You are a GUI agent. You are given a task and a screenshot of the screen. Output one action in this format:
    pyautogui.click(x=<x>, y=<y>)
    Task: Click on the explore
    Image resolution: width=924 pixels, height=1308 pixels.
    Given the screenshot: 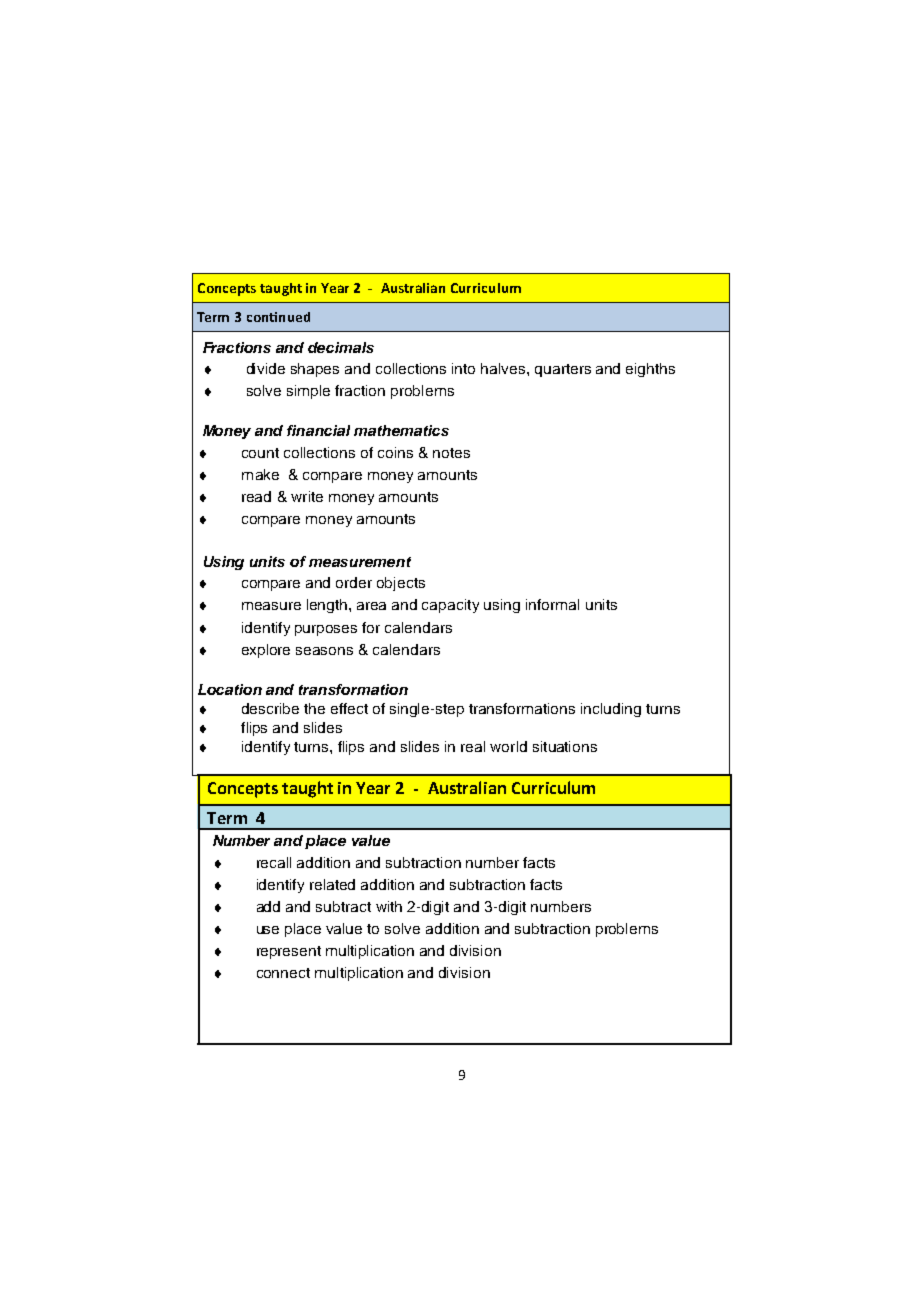 What is the action you would take?
    pyautogui.click(x=266, y=651)
